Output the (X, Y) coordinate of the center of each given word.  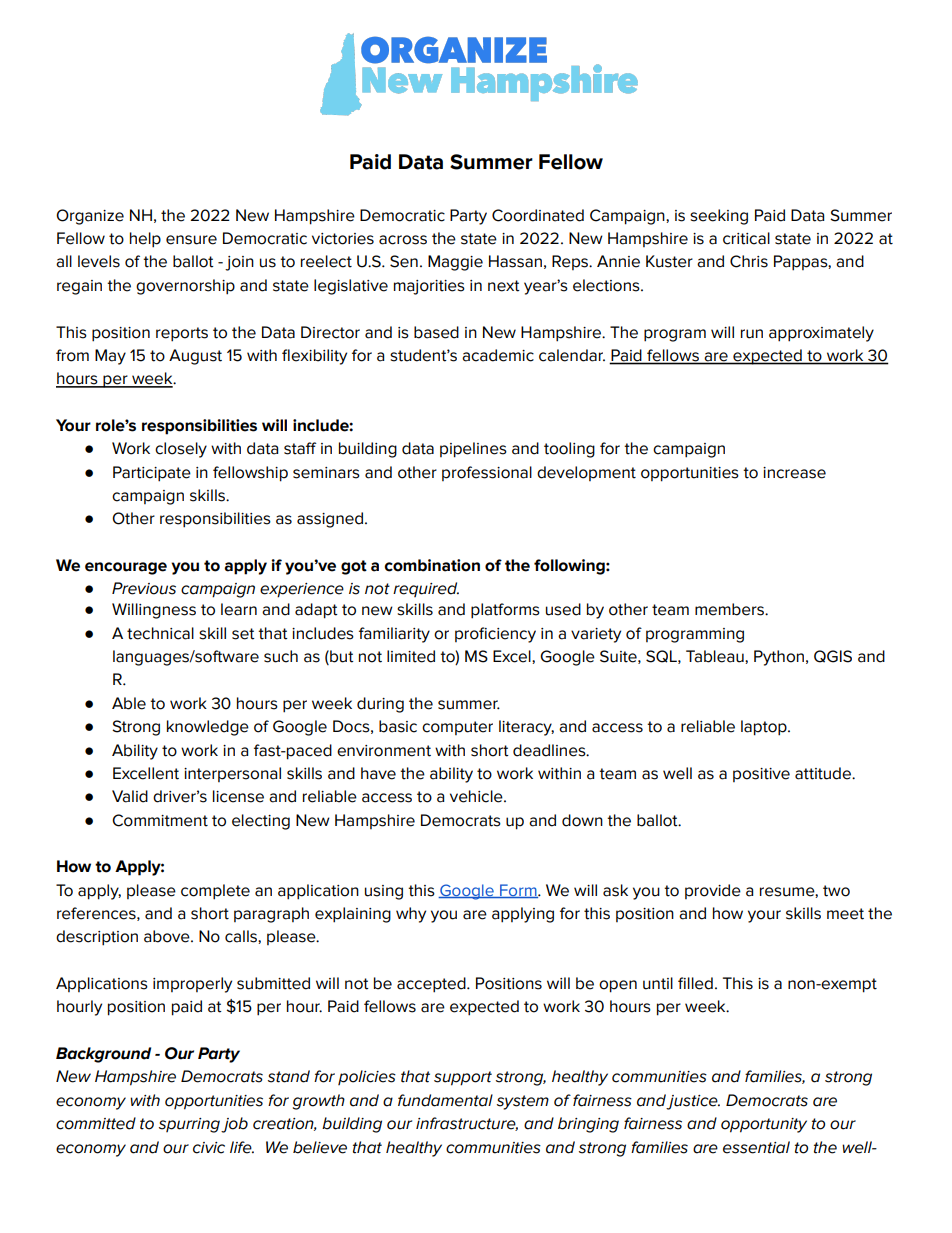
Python (779, 658)
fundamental (445, 1100)
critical (746, 238)
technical (160, 633)
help (145, 240)
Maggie (455, 263)
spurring (189, 1125)
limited (411, 656)
